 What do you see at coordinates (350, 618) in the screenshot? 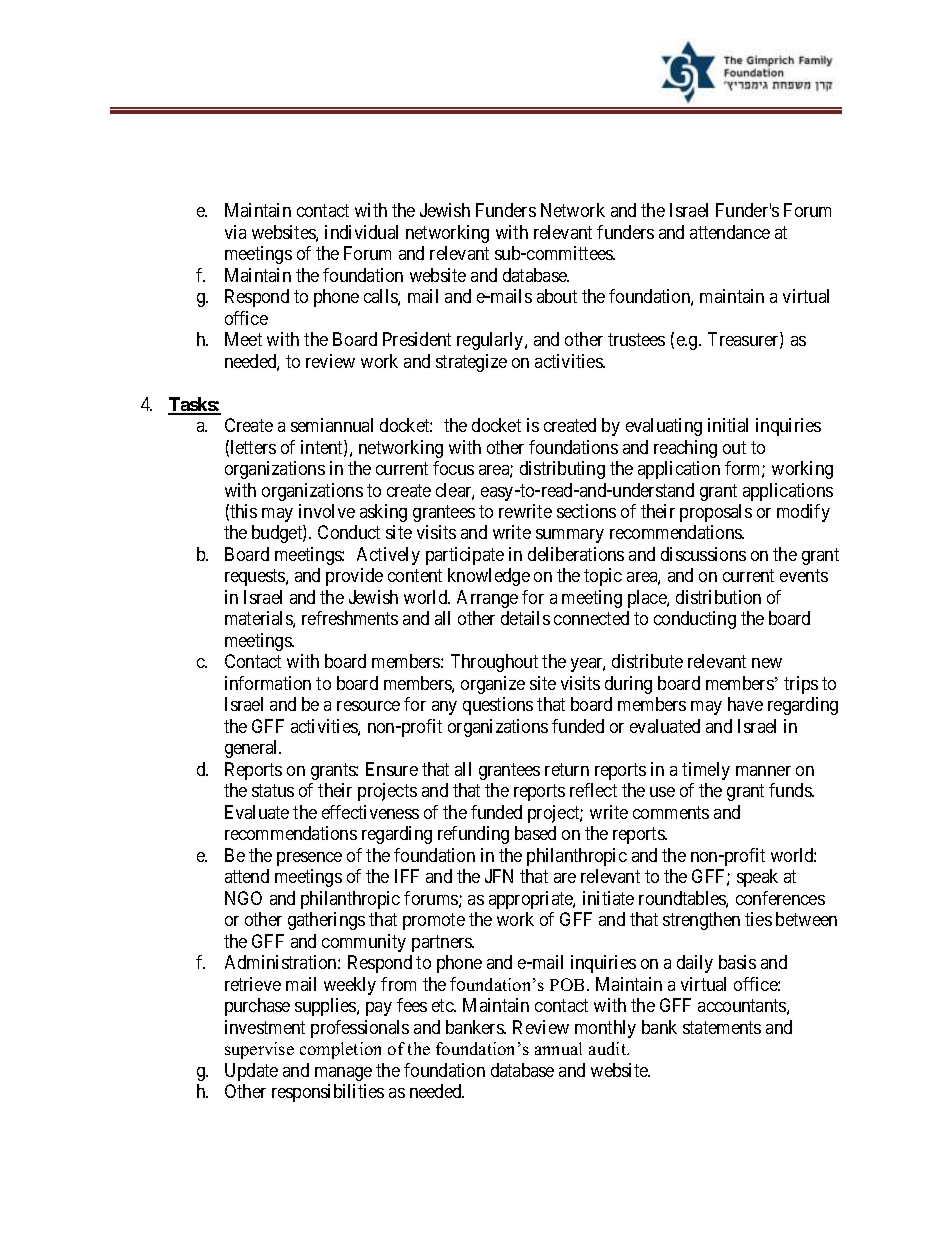
I see `refreshments` at bounding box center [350, 618].
